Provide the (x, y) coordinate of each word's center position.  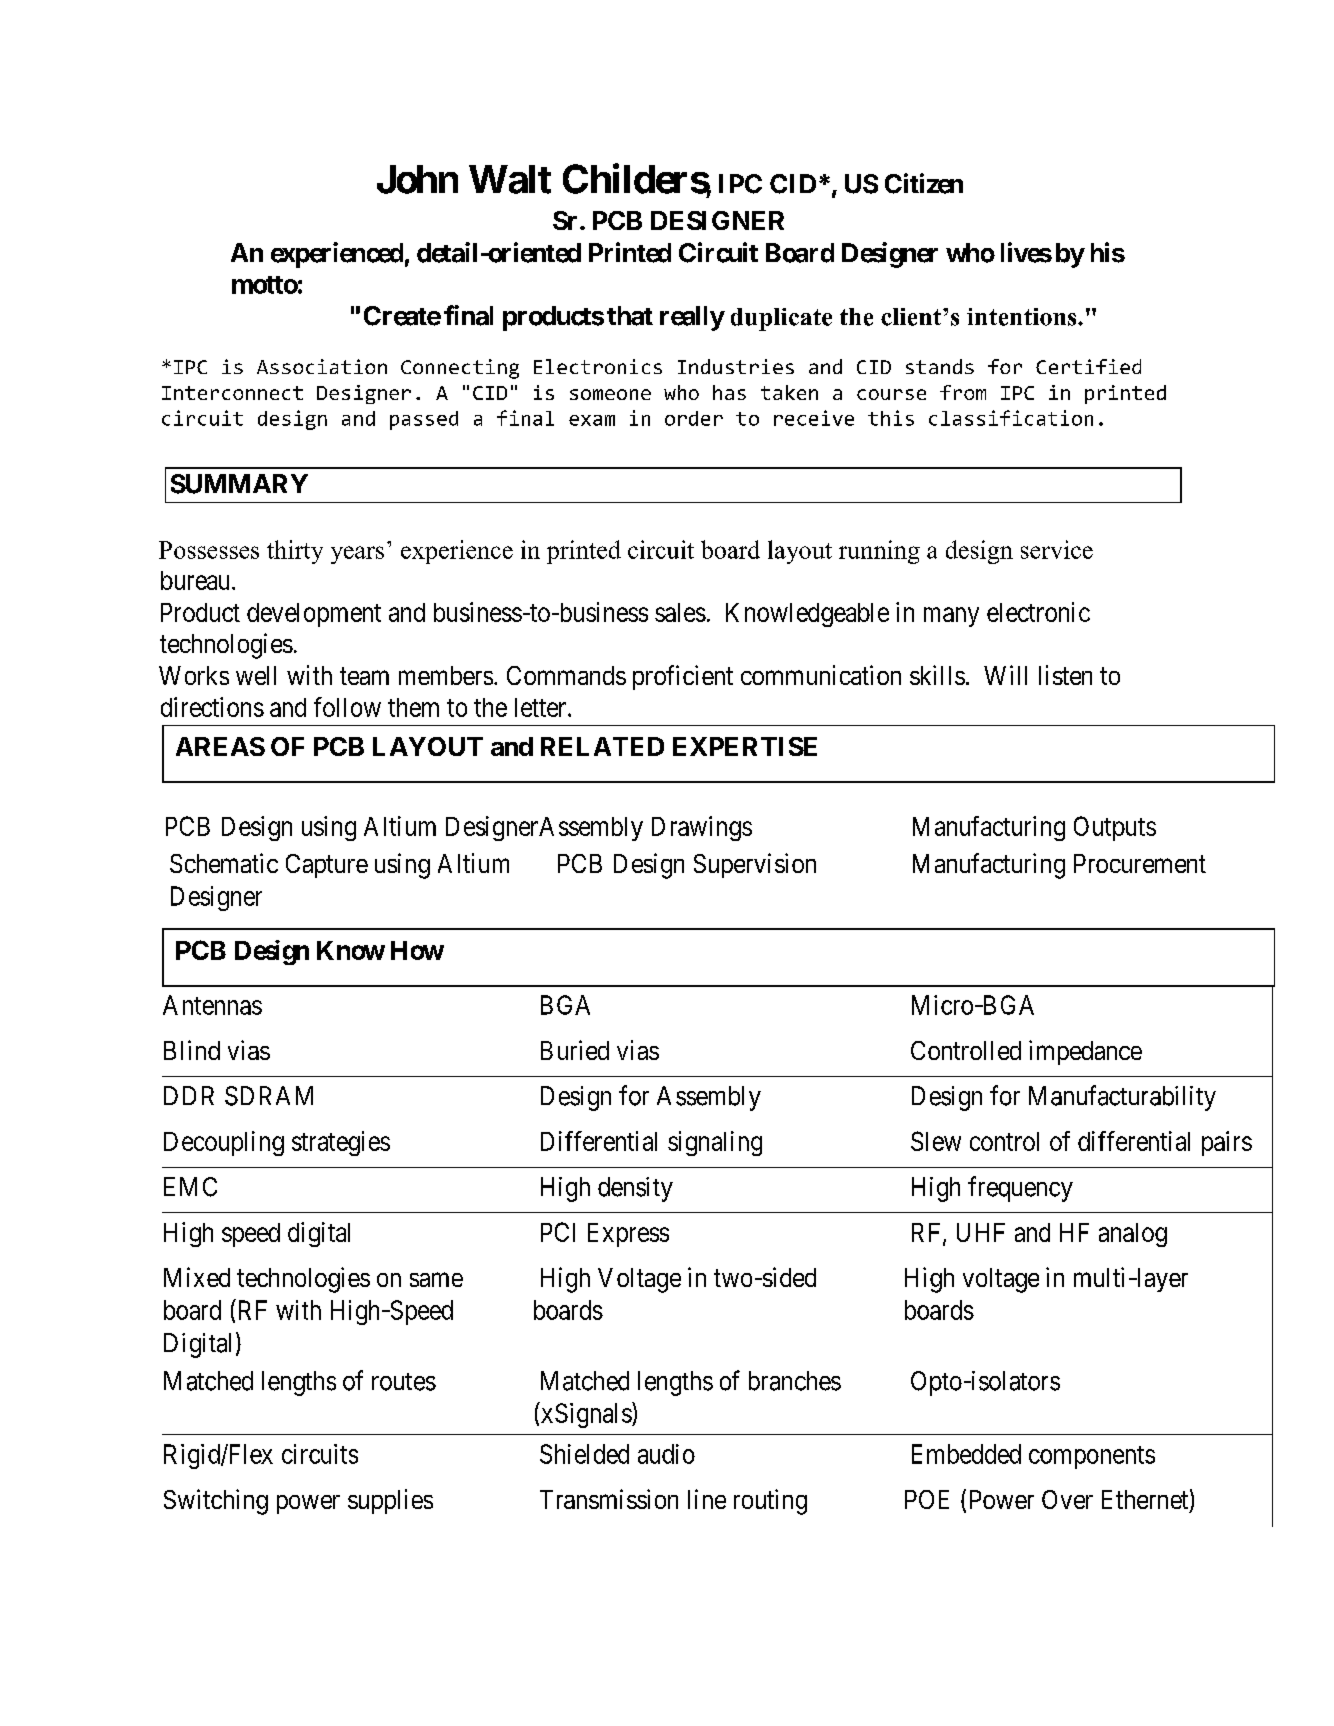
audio (666, 1454)
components (1092, 1457)
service (1057, 549)
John (417, 179)
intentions (1023, 317)
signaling (715, 1143)
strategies (341, 1143)
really (692, 318)
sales (680, 612)
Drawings (702, 828)
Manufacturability (1122, 1098)
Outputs (1115, 828)
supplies (390, 1501)
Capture (327, 866)
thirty (295, 552)
